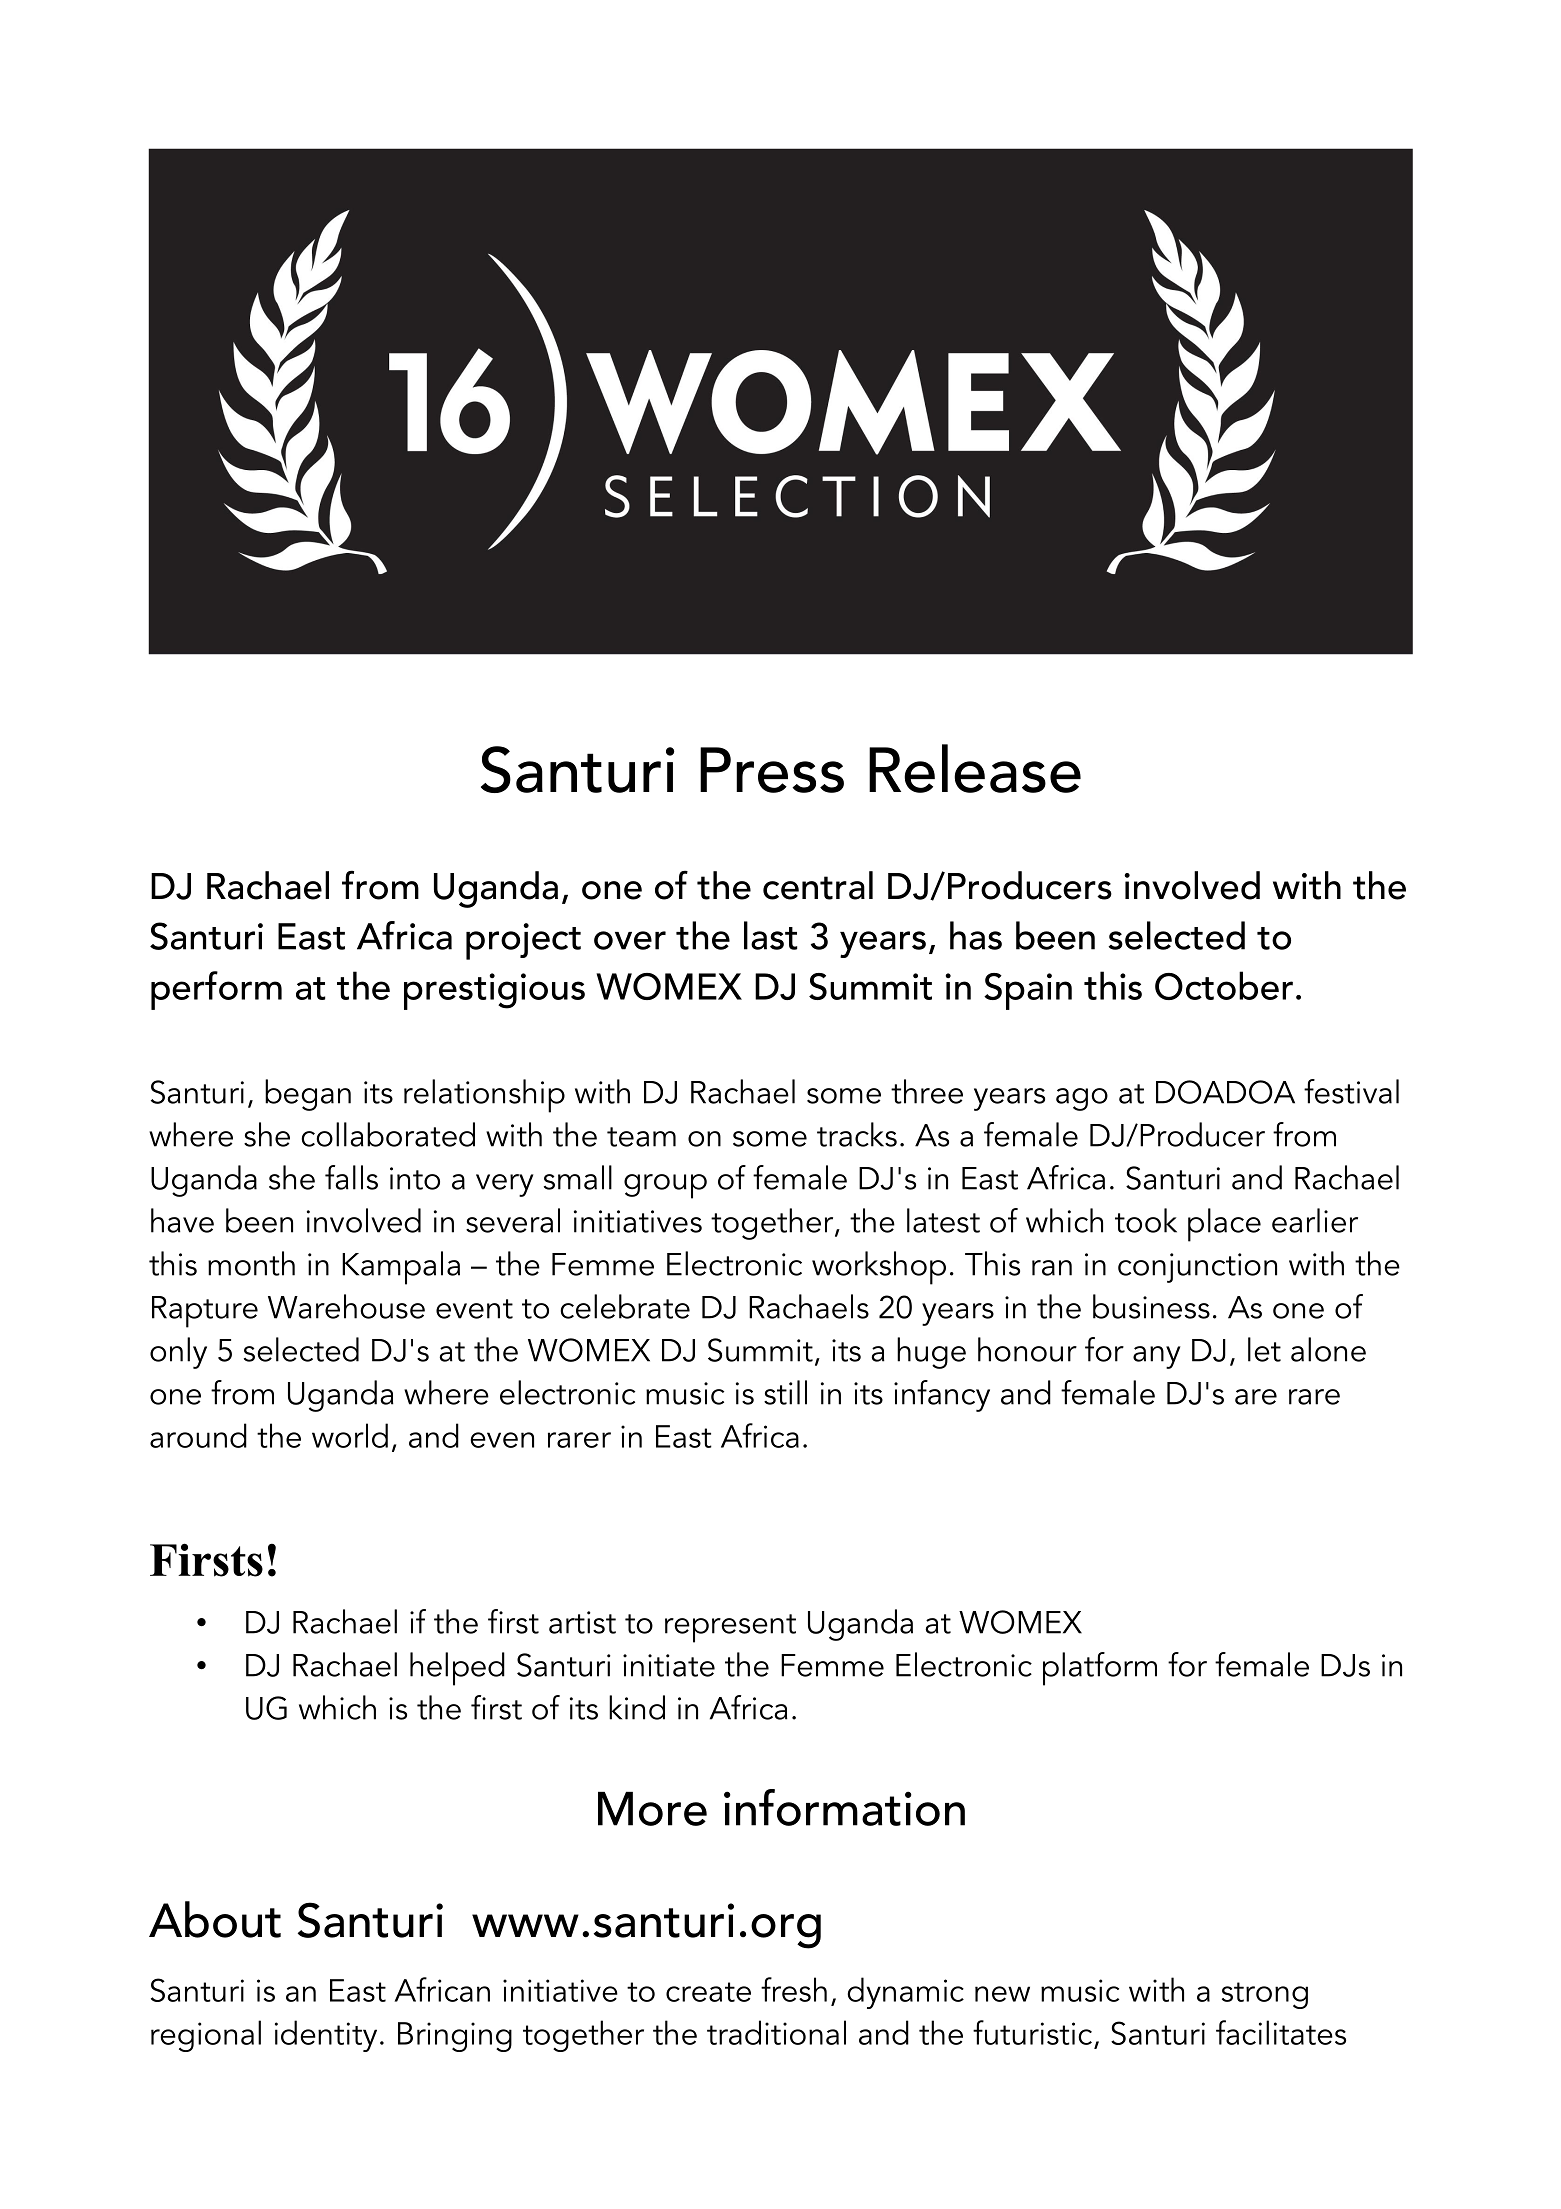 Image resolution: width=1561 pixels, height=2209 pixels. Describe the element at coordinates (669, 1665) in the screenshot. I see `initiate` at that location.
